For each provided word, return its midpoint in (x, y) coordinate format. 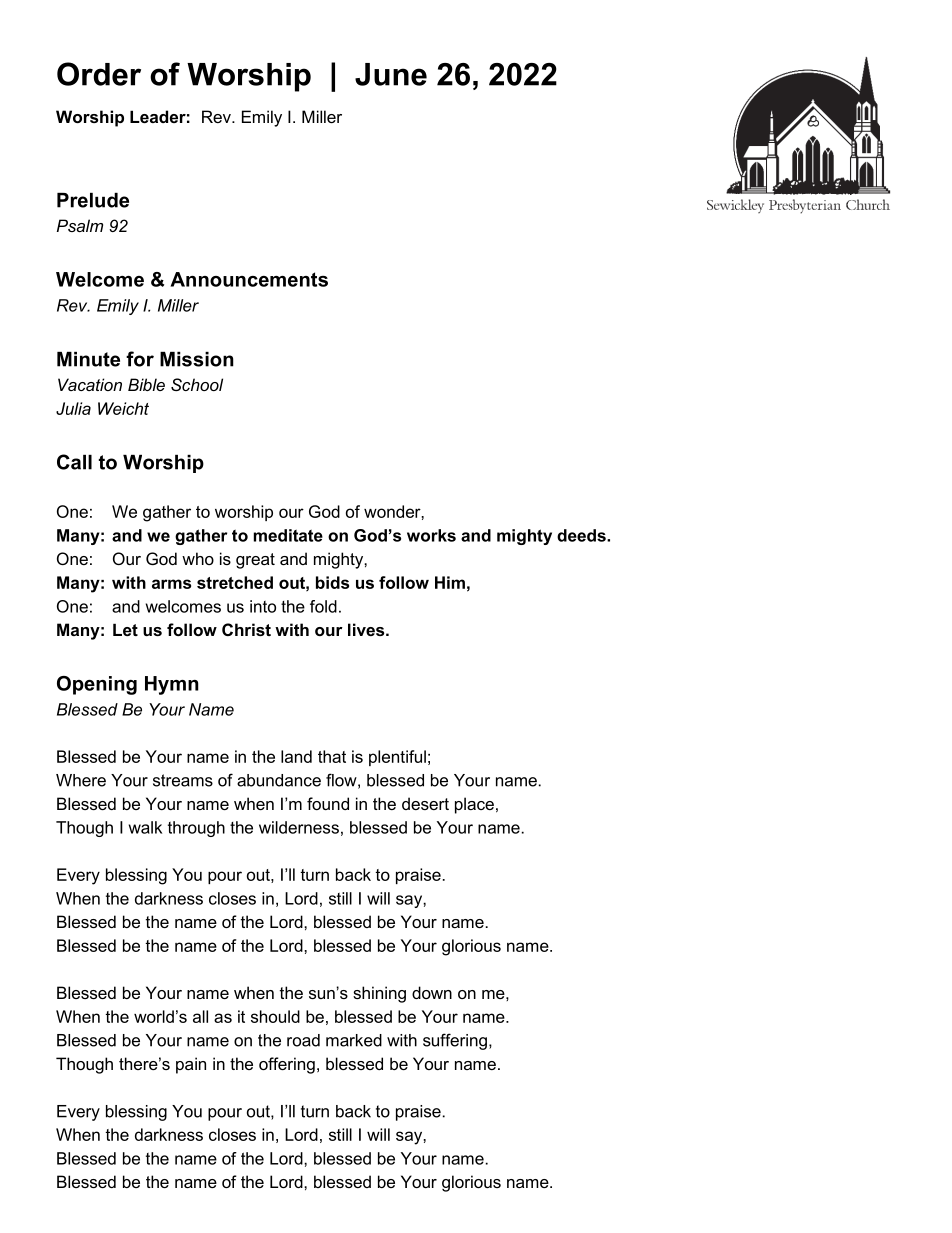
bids (332, 582)
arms (171, 584)
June (391, 74)
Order (99, 74)
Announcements (249, 279)
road (303, 1040)
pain (191, 1065)
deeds (582, 535)
